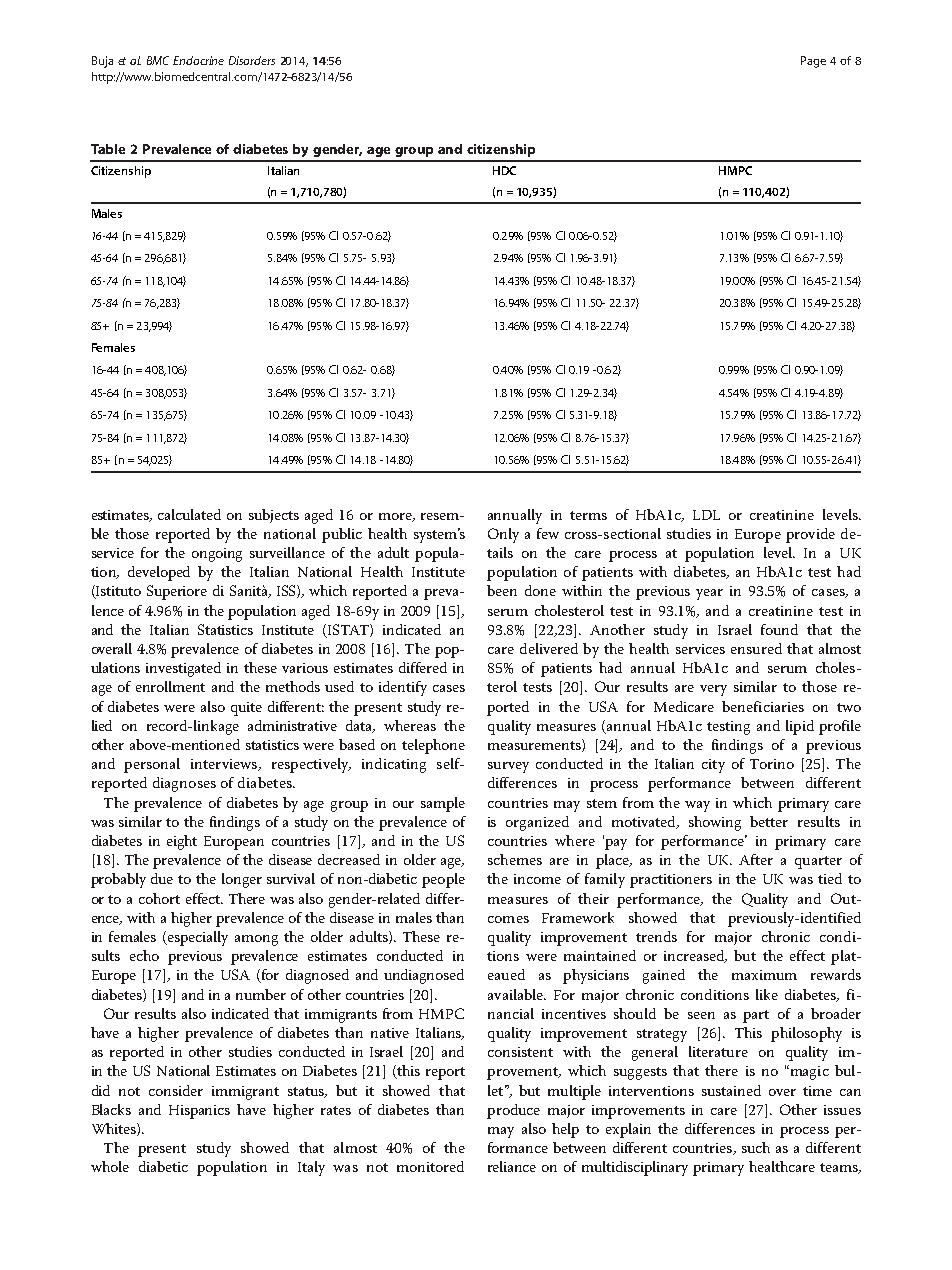 The image size is (952, 1270). What do you see at coordinates (813, 62) in the screenshot?
I see `Page` at bounding box center [813, 62].
